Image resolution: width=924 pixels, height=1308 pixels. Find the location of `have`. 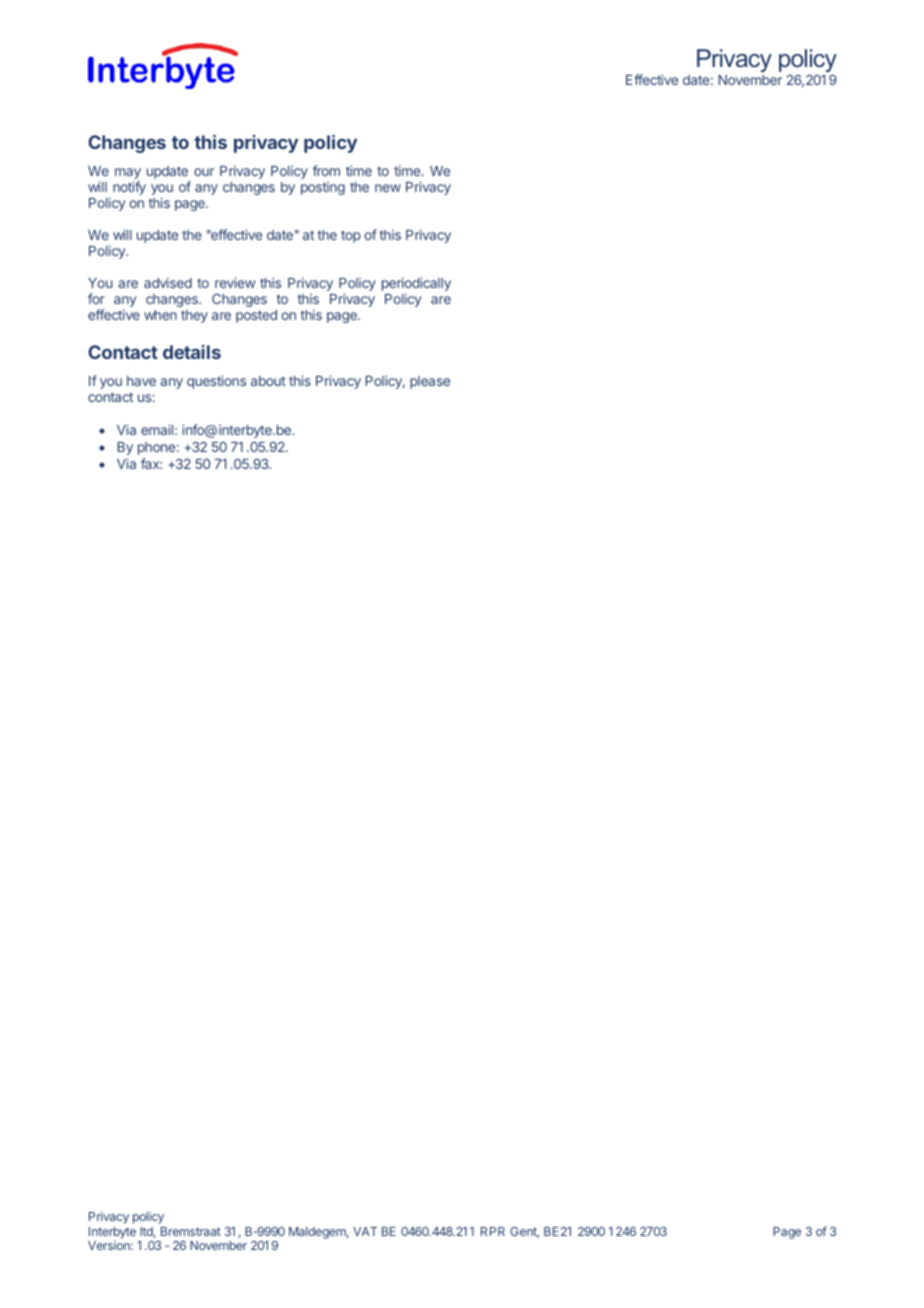

have is located at coordinates (141, 381).
